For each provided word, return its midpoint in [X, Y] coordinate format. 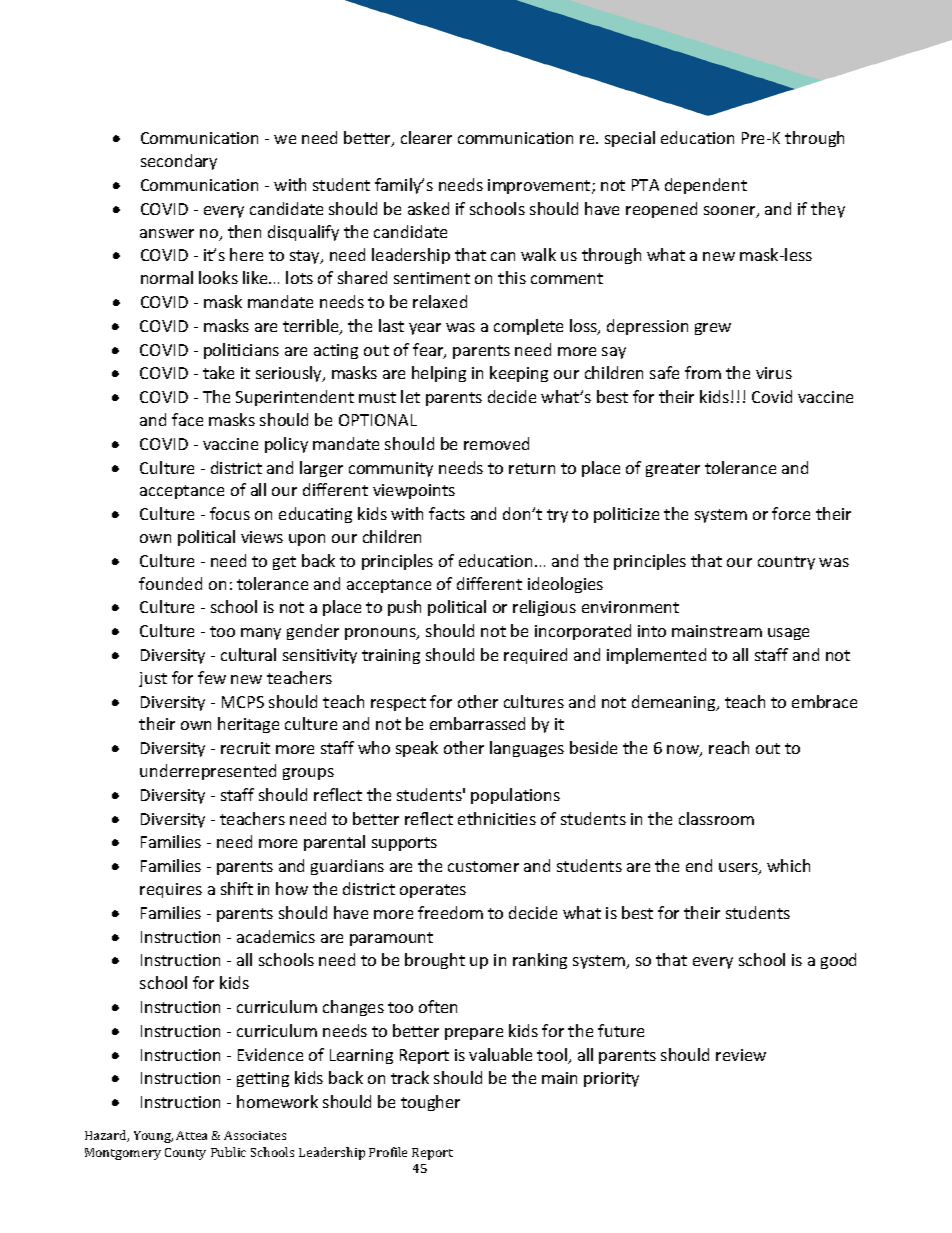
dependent [706, 186]
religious [544, 608]
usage [788, 634]
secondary [179, 162]
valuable [500, 1054]
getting [263, 1079]
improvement [540, 186]
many [261, 634]
